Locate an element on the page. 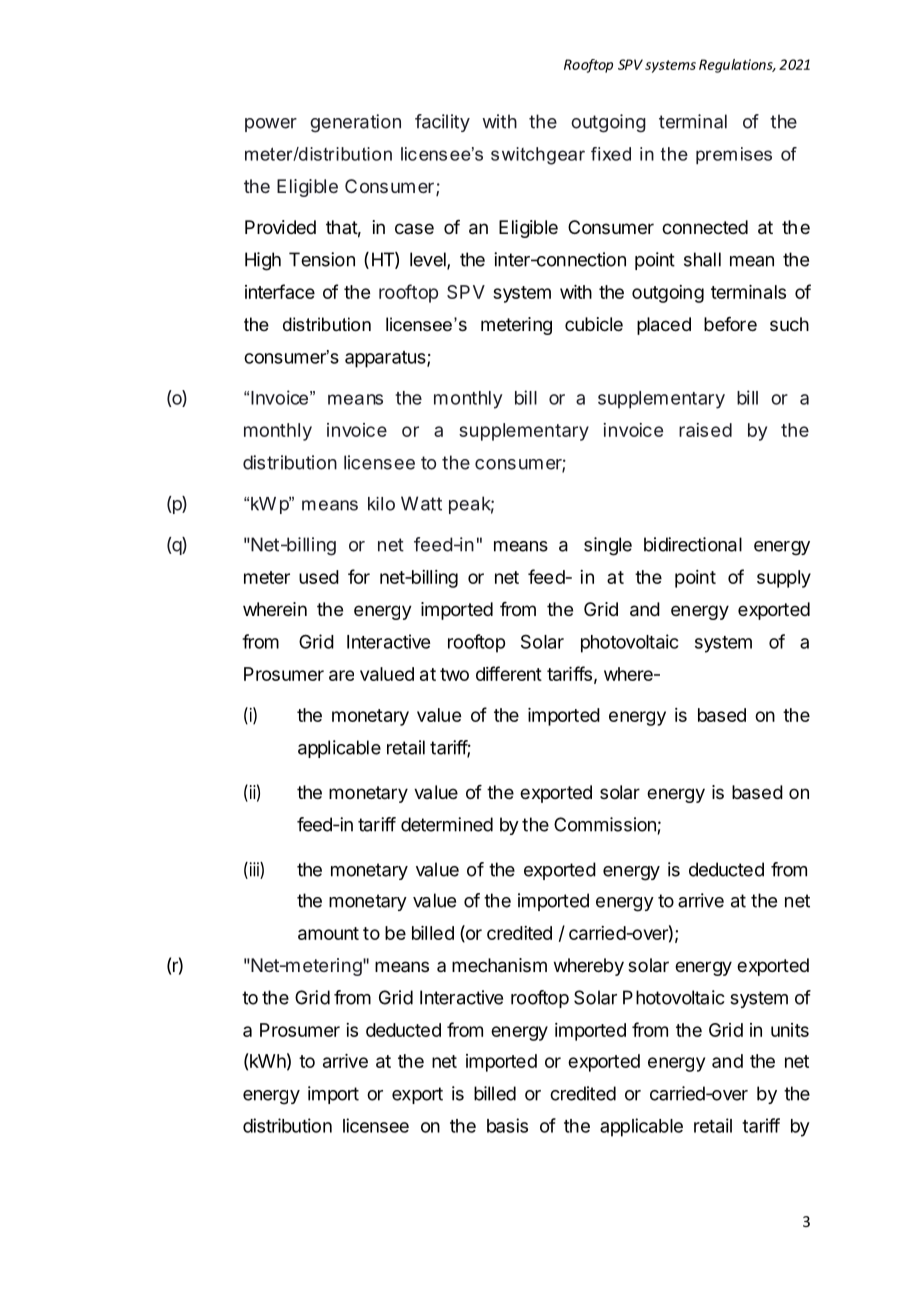 The width and height of the document is (924, 1308). generation is located at coordinates (355, 123).
